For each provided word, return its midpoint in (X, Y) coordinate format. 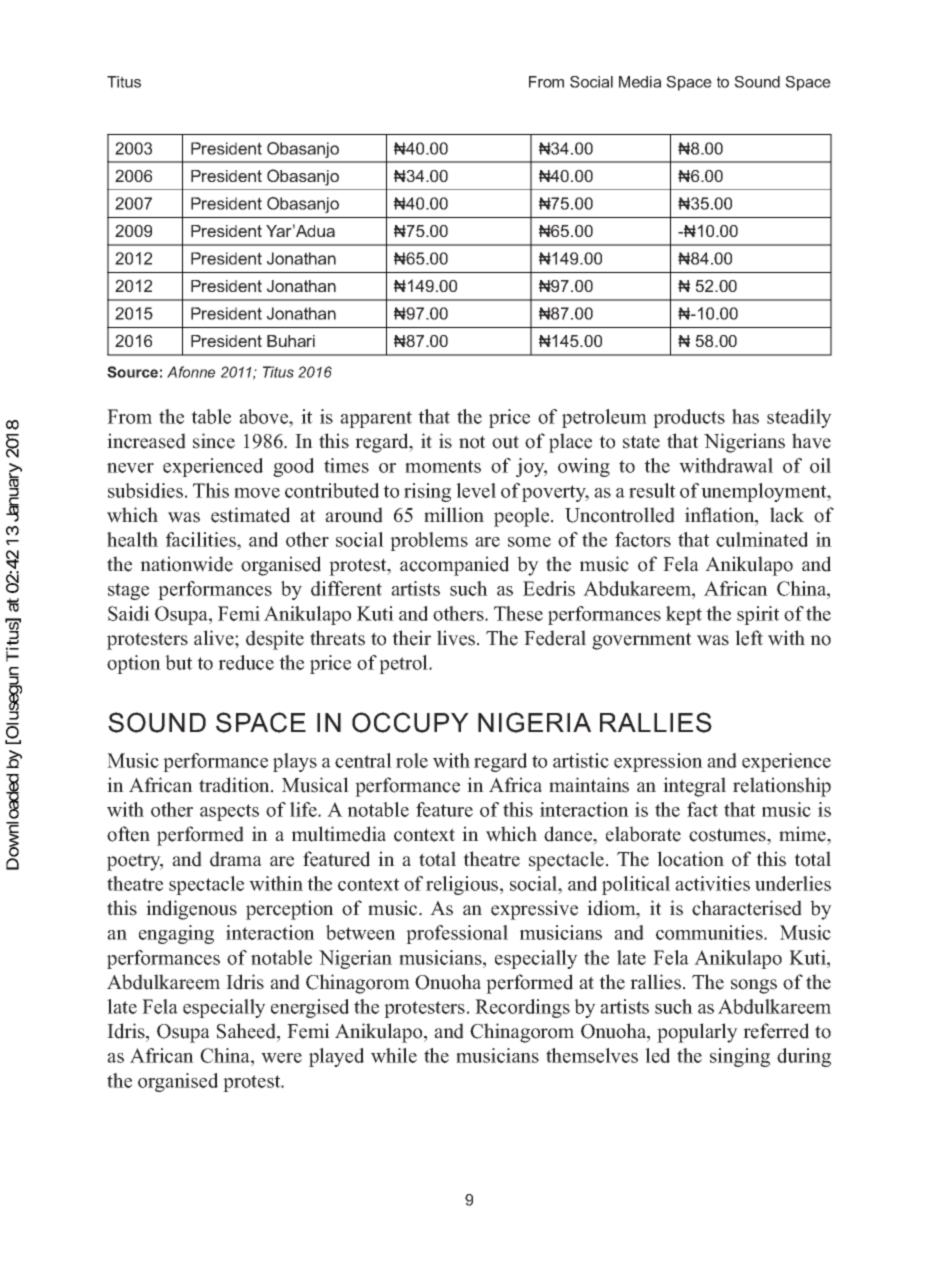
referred (776, 1031)
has (745, 416)
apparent (376, 419)
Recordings (522, 1008)
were (281, 1058)
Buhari (291, 341)
